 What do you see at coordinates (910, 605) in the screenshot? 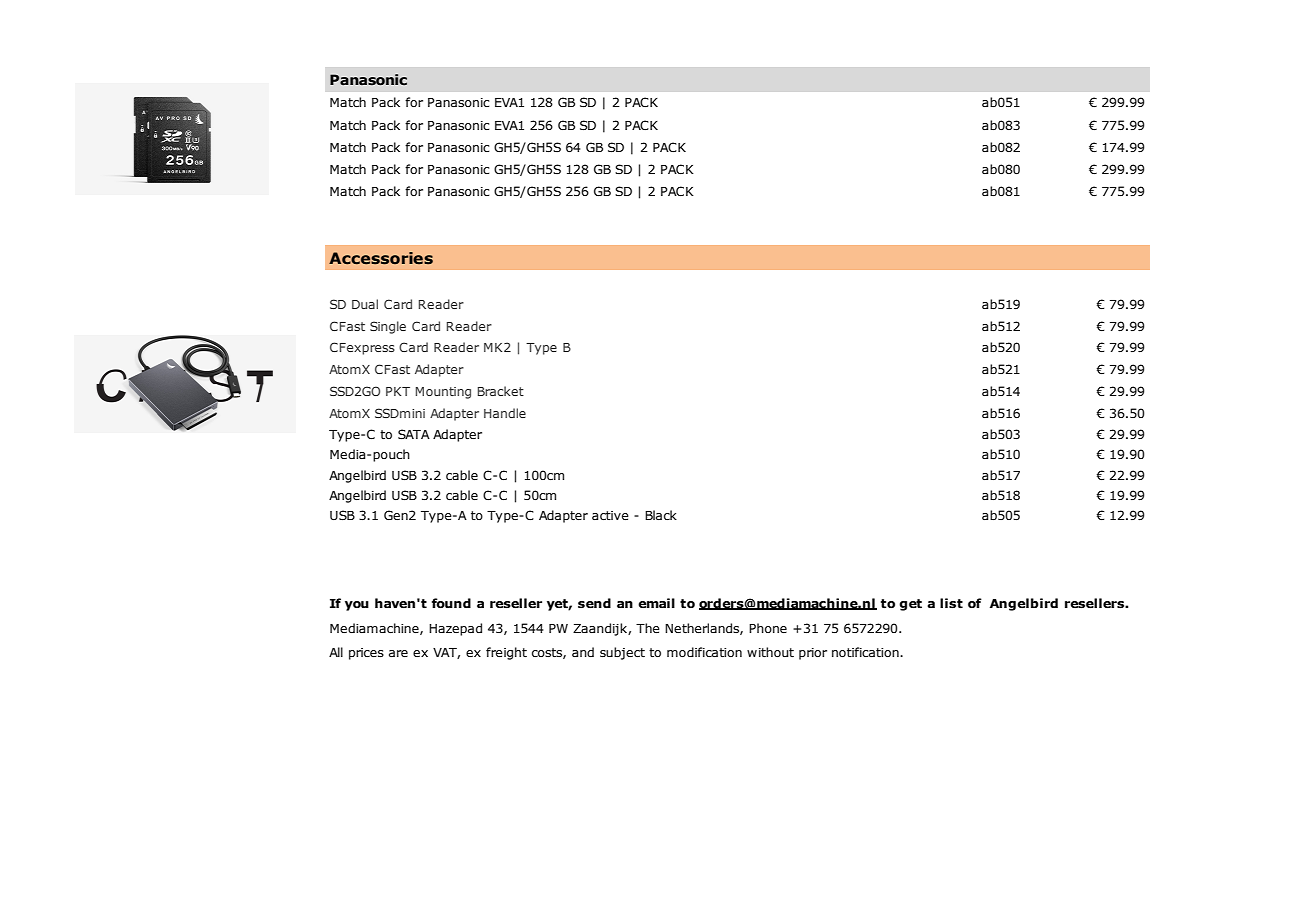
I see `get` at bounding box center [910, 605].
